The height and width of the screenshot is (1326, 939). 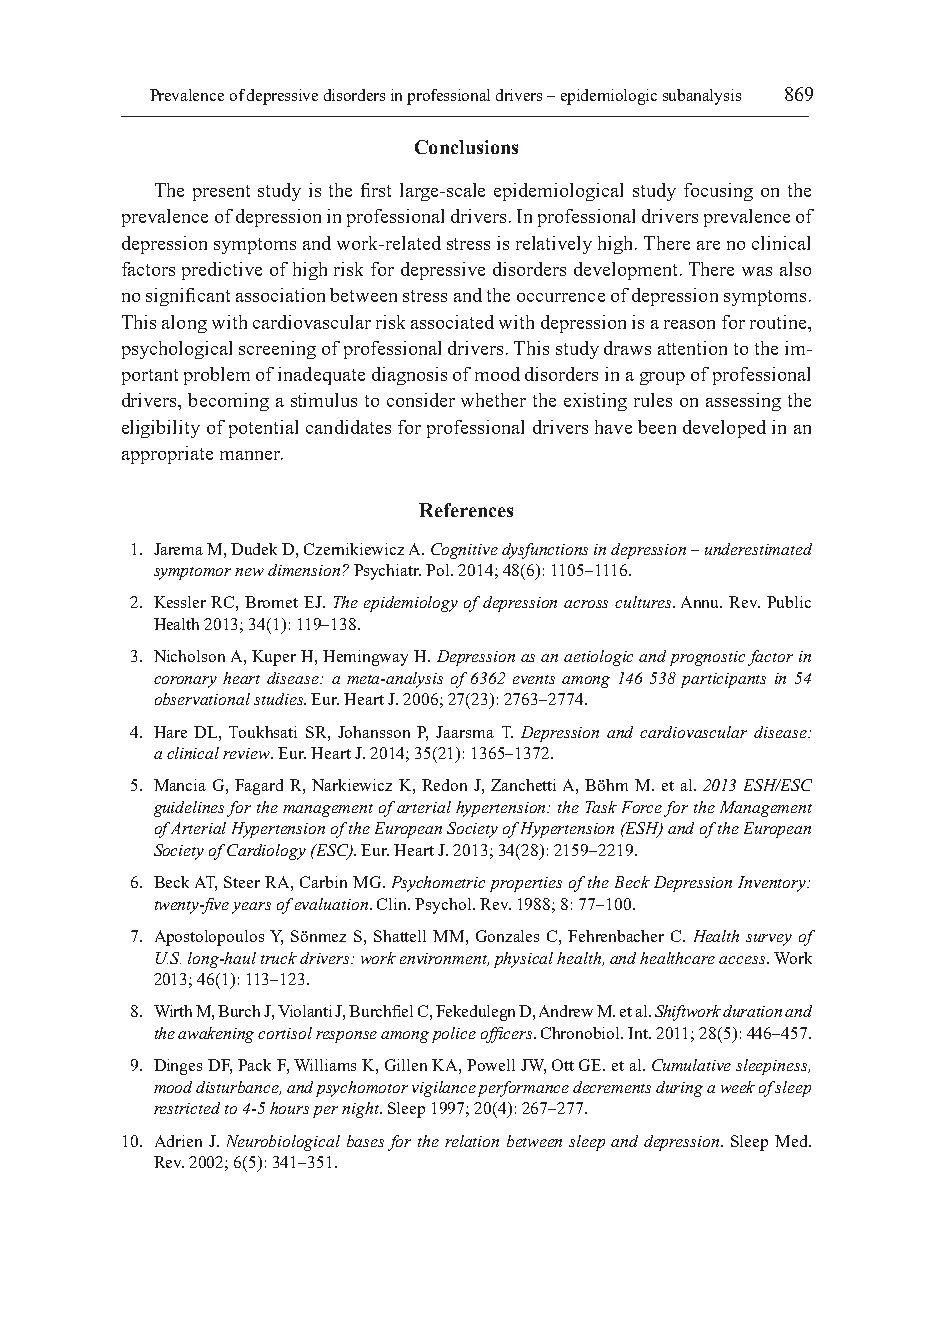 What do you see at coordinates (189, 656) in the screenshot?
I see `Nicholson` at bounding box center [189, 656].
